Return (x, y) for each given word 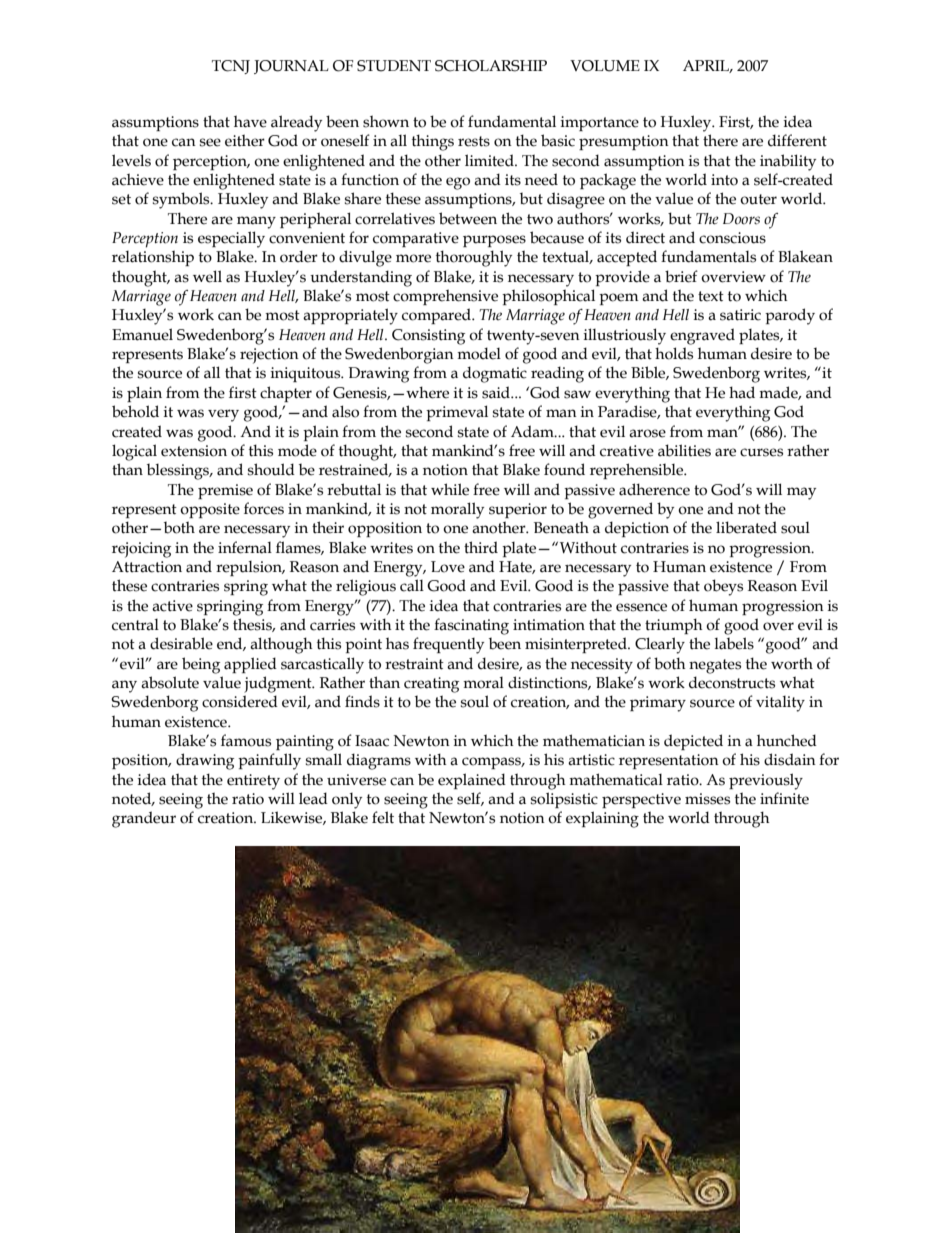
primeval (457, 413)
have (250, 121)
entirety (253, 782)
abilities (684, 450)
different (797, 140)
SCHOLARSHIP (491, 66)
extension (194, 451)
